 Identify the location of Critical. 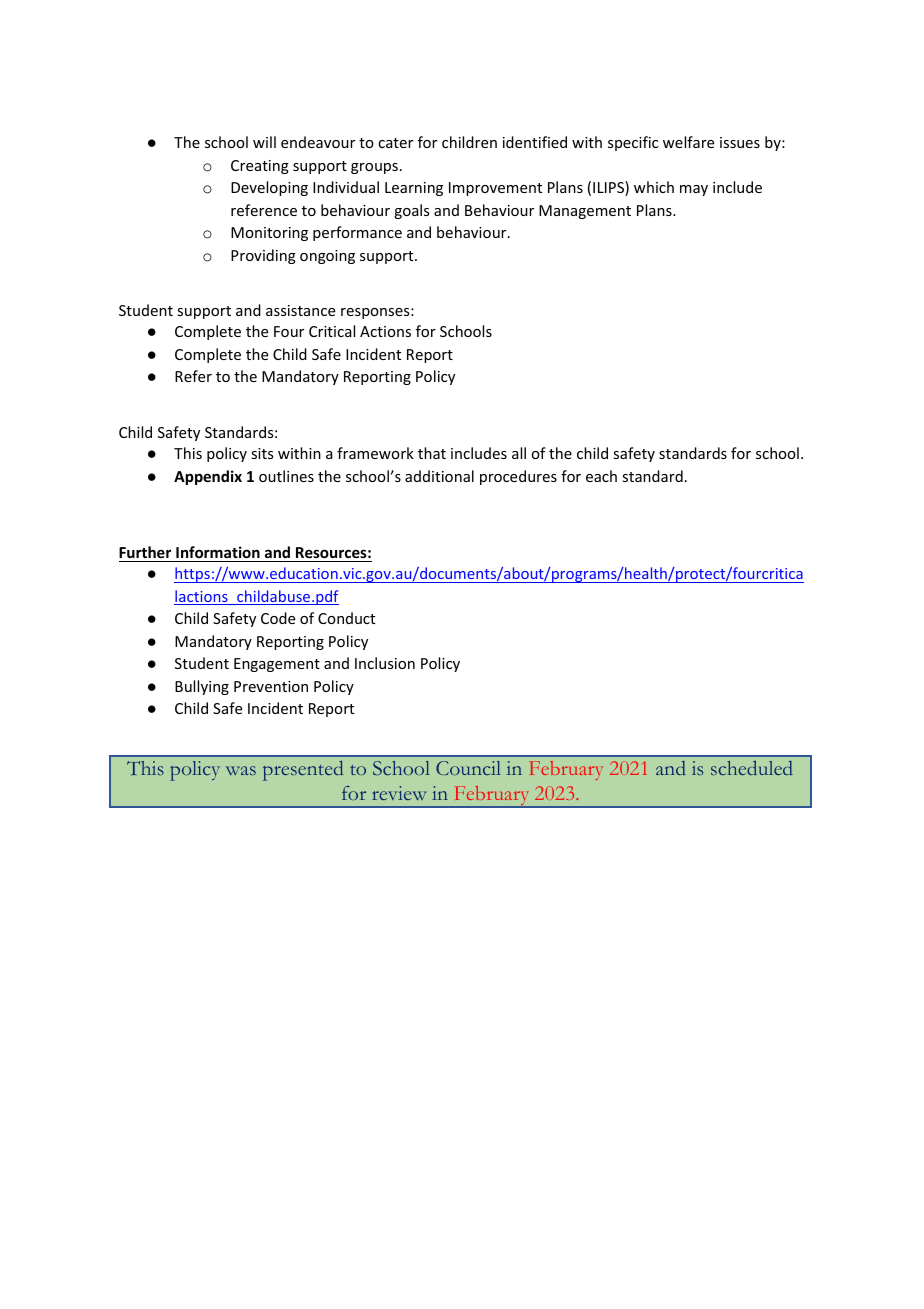
(332, 331).
